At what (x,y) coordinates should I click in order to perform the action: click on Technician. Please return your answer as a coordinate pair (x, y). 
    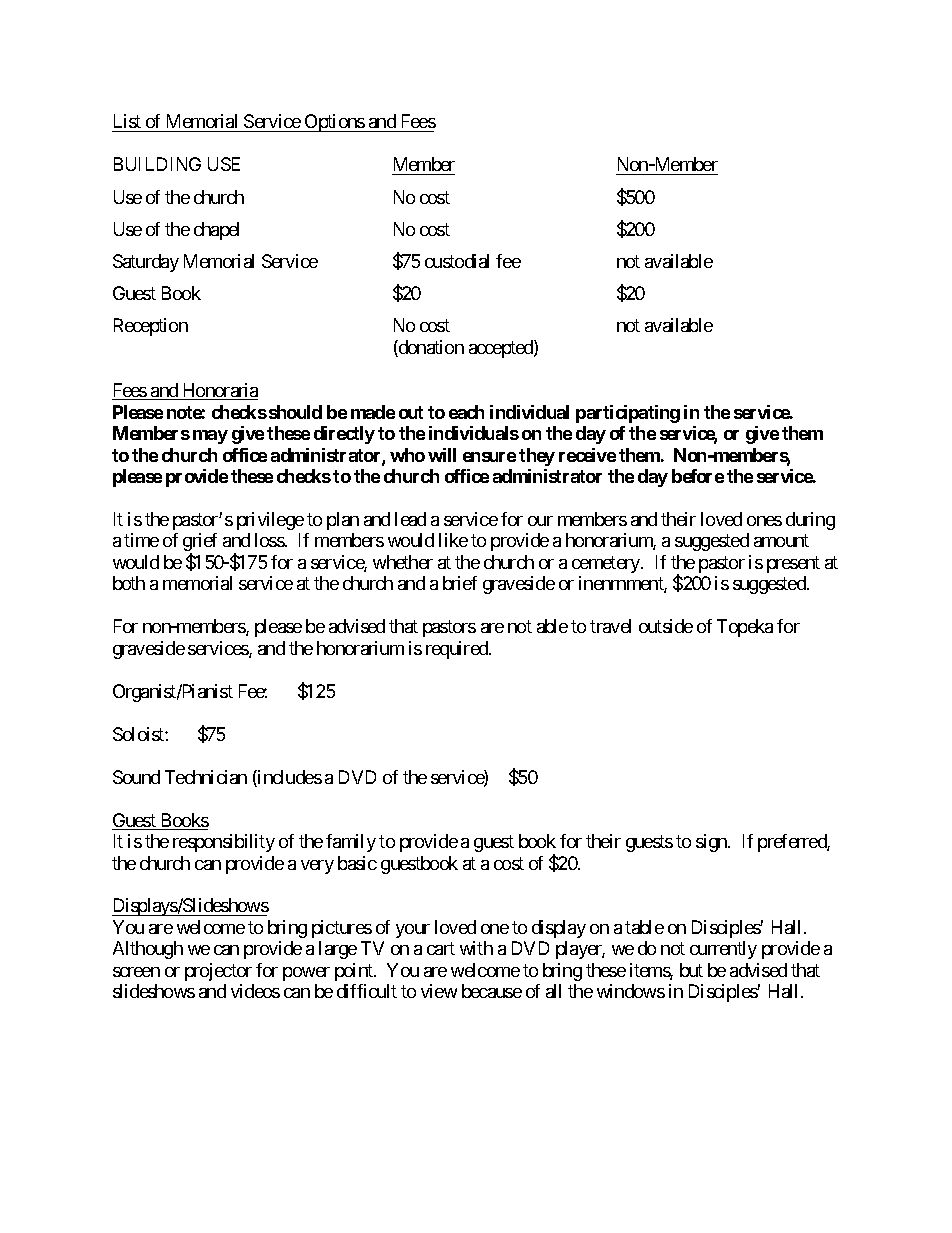
    Looking at the image, I should click on (206, 777).
